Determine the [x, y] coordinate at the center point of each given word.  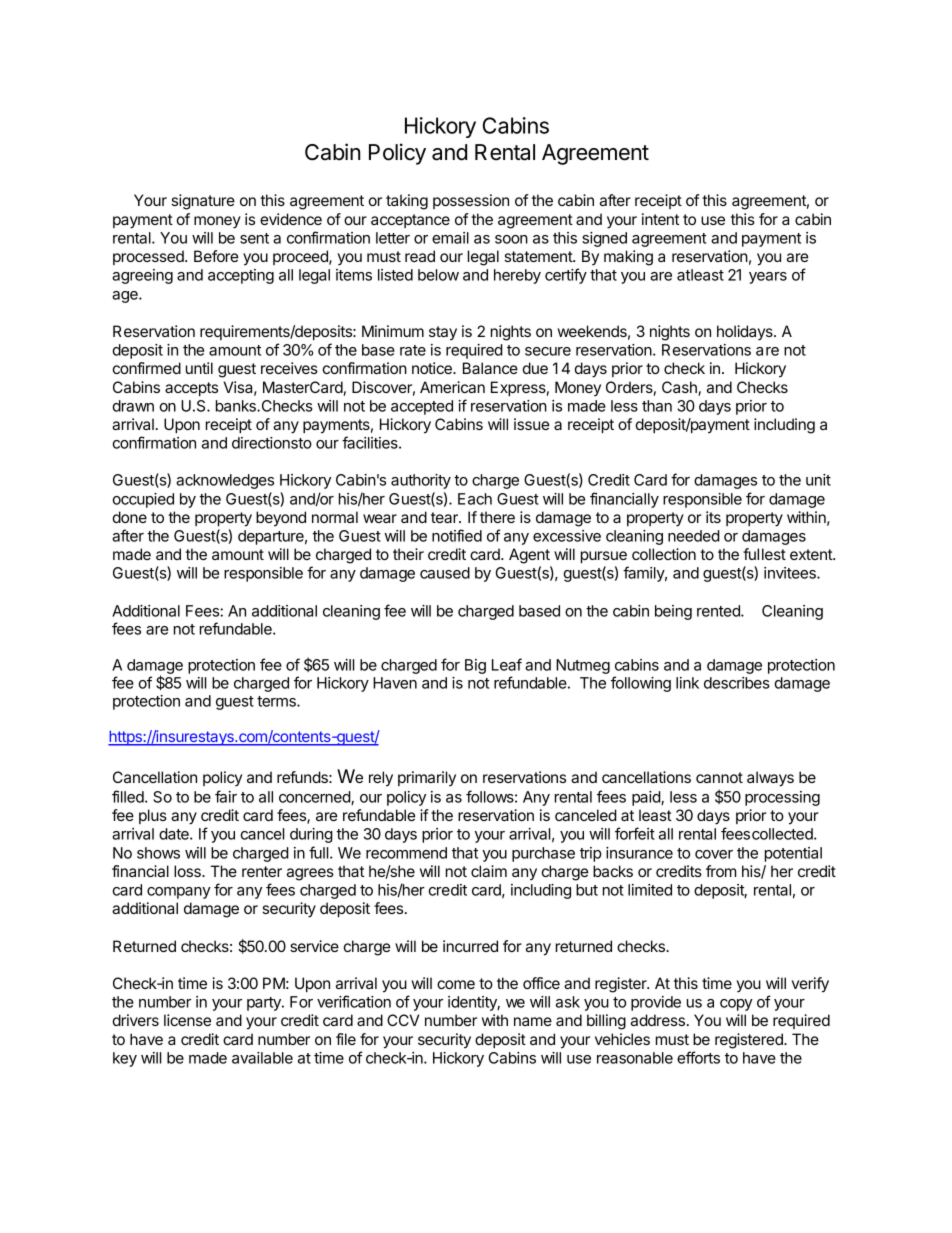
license [187, 1020]
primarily [427, 778]
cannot [719, 777]
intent [660, 219]
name [533, 1021]
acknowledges [225, 481]
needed [694, 536]
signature [203, 202]
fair [226, 796]
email [450, 238]
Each [475, 499]
